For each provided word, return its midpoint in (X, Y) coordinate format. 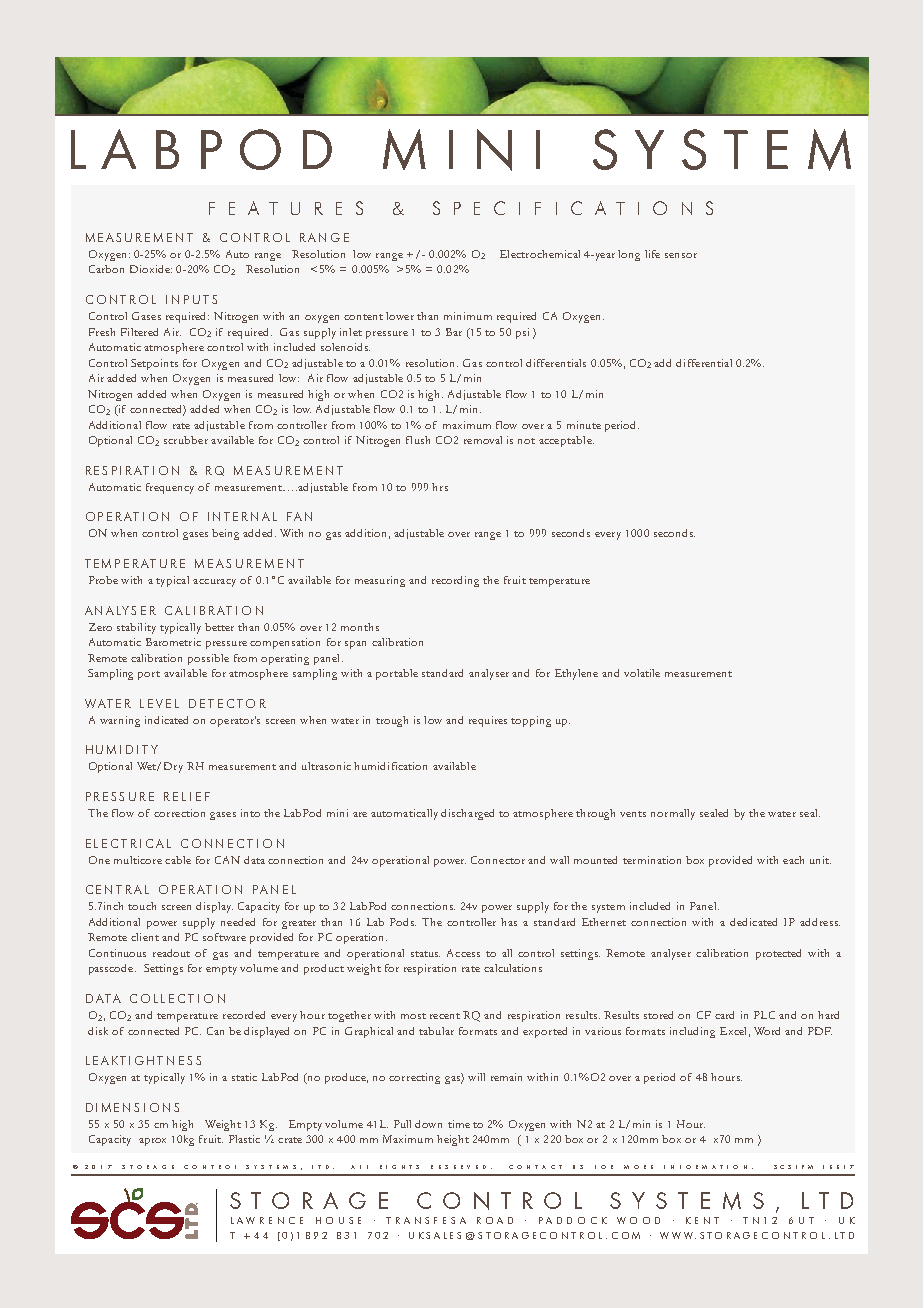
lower (400, 316)
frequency (170, 488)
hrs (440, 487)
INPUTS (191, 299)
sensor (681, 255)
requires (488, 721)
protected (778, 954)
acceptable (566, 441)
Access (463, 953)
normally (673, 814)
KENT (702, 1220)
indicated (166, 720)
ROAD (495, 1220)
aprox (152, 1142)
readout (171, 953)
